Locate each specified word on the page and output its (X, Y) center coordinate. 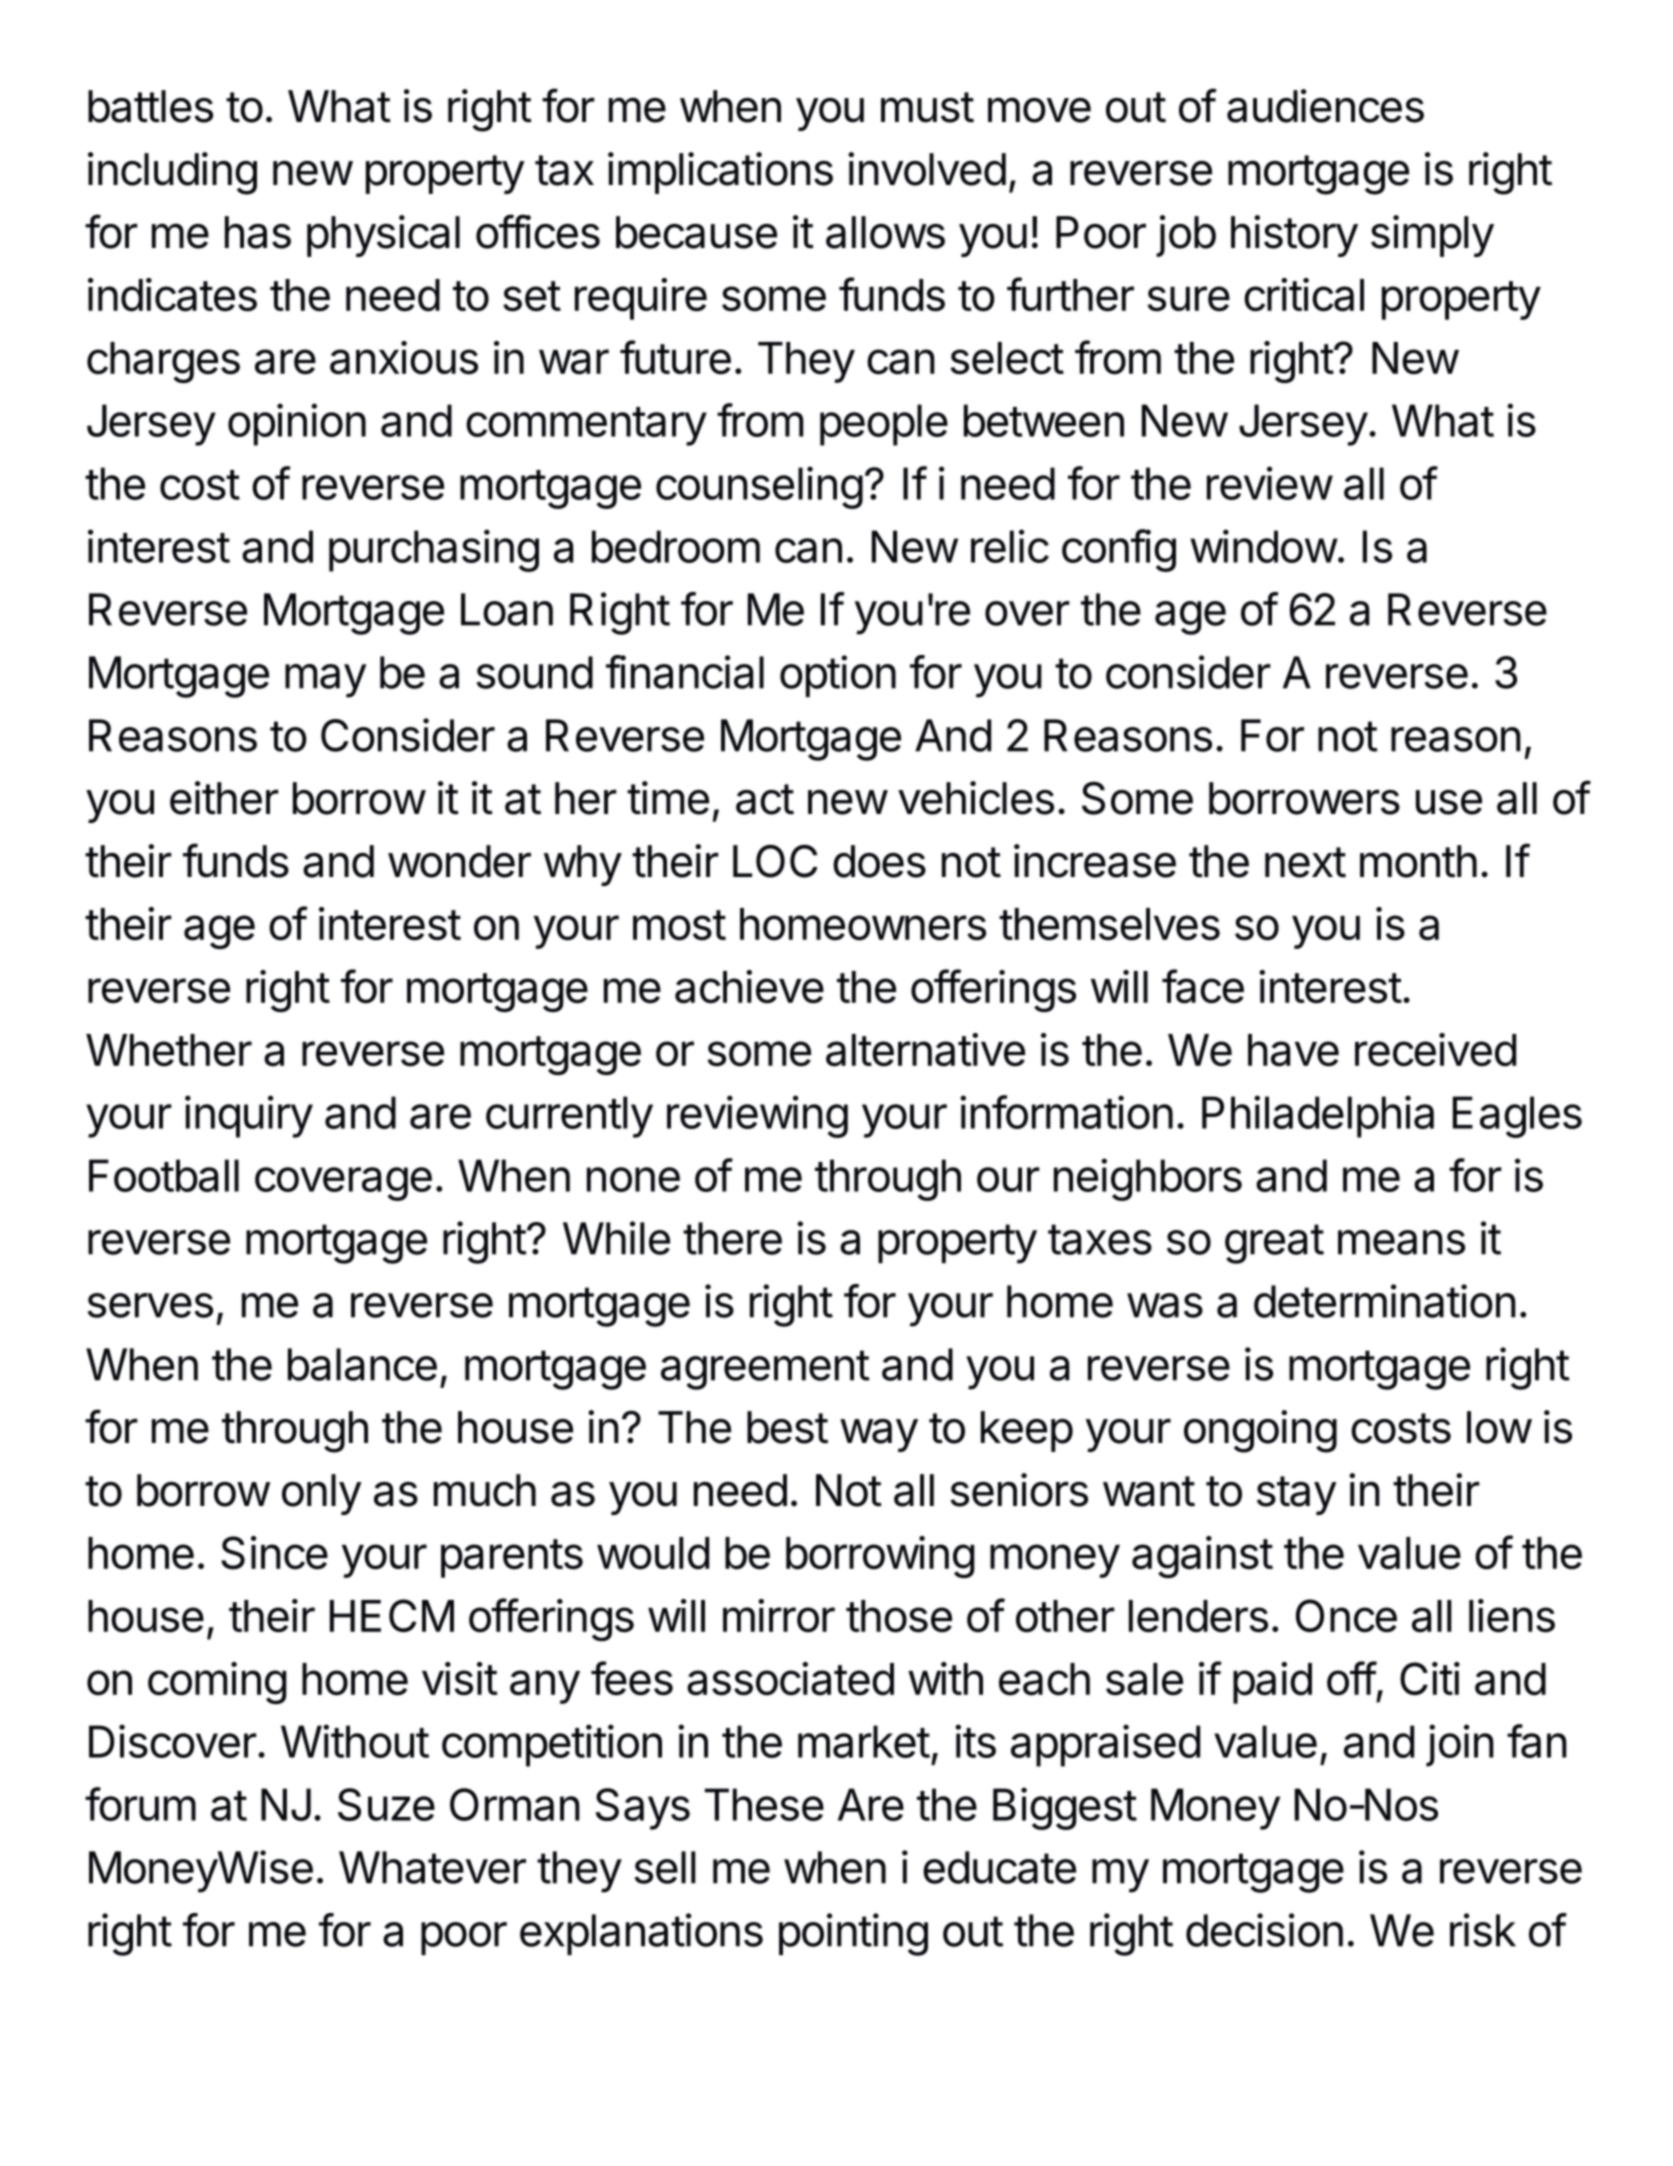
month (1418, 861)
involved (927, 169)
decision (1264, 1930)
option (838, 676)
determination (1385, 1301)
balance (362, 1364)
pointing (853, 1934)
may (325, 681)
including (172, 173)
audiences (1325, 106)
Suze (386, 1804)
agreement (765, 1370)
